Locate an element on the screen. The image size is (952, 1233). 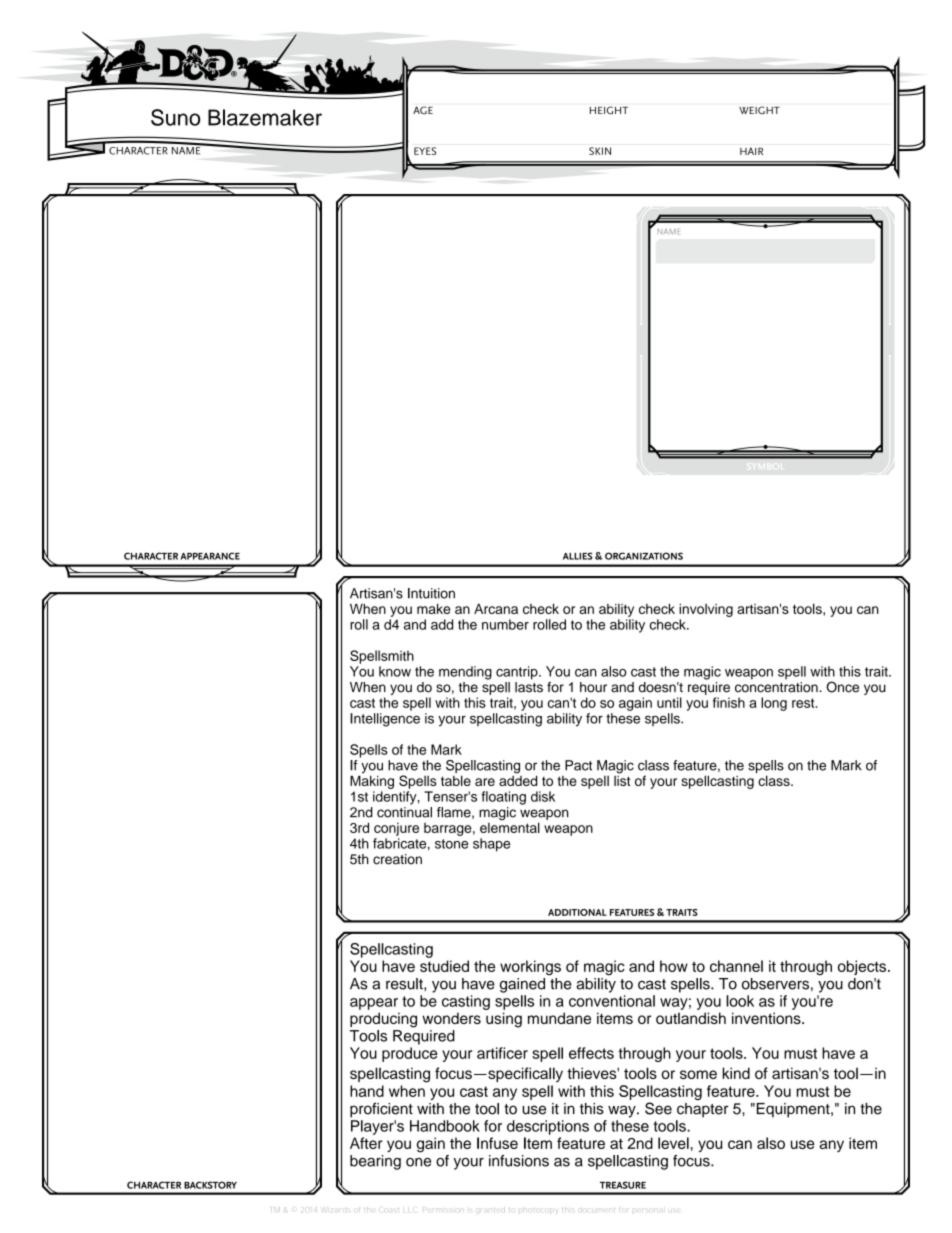
long is located at coordinates (774, 704).
